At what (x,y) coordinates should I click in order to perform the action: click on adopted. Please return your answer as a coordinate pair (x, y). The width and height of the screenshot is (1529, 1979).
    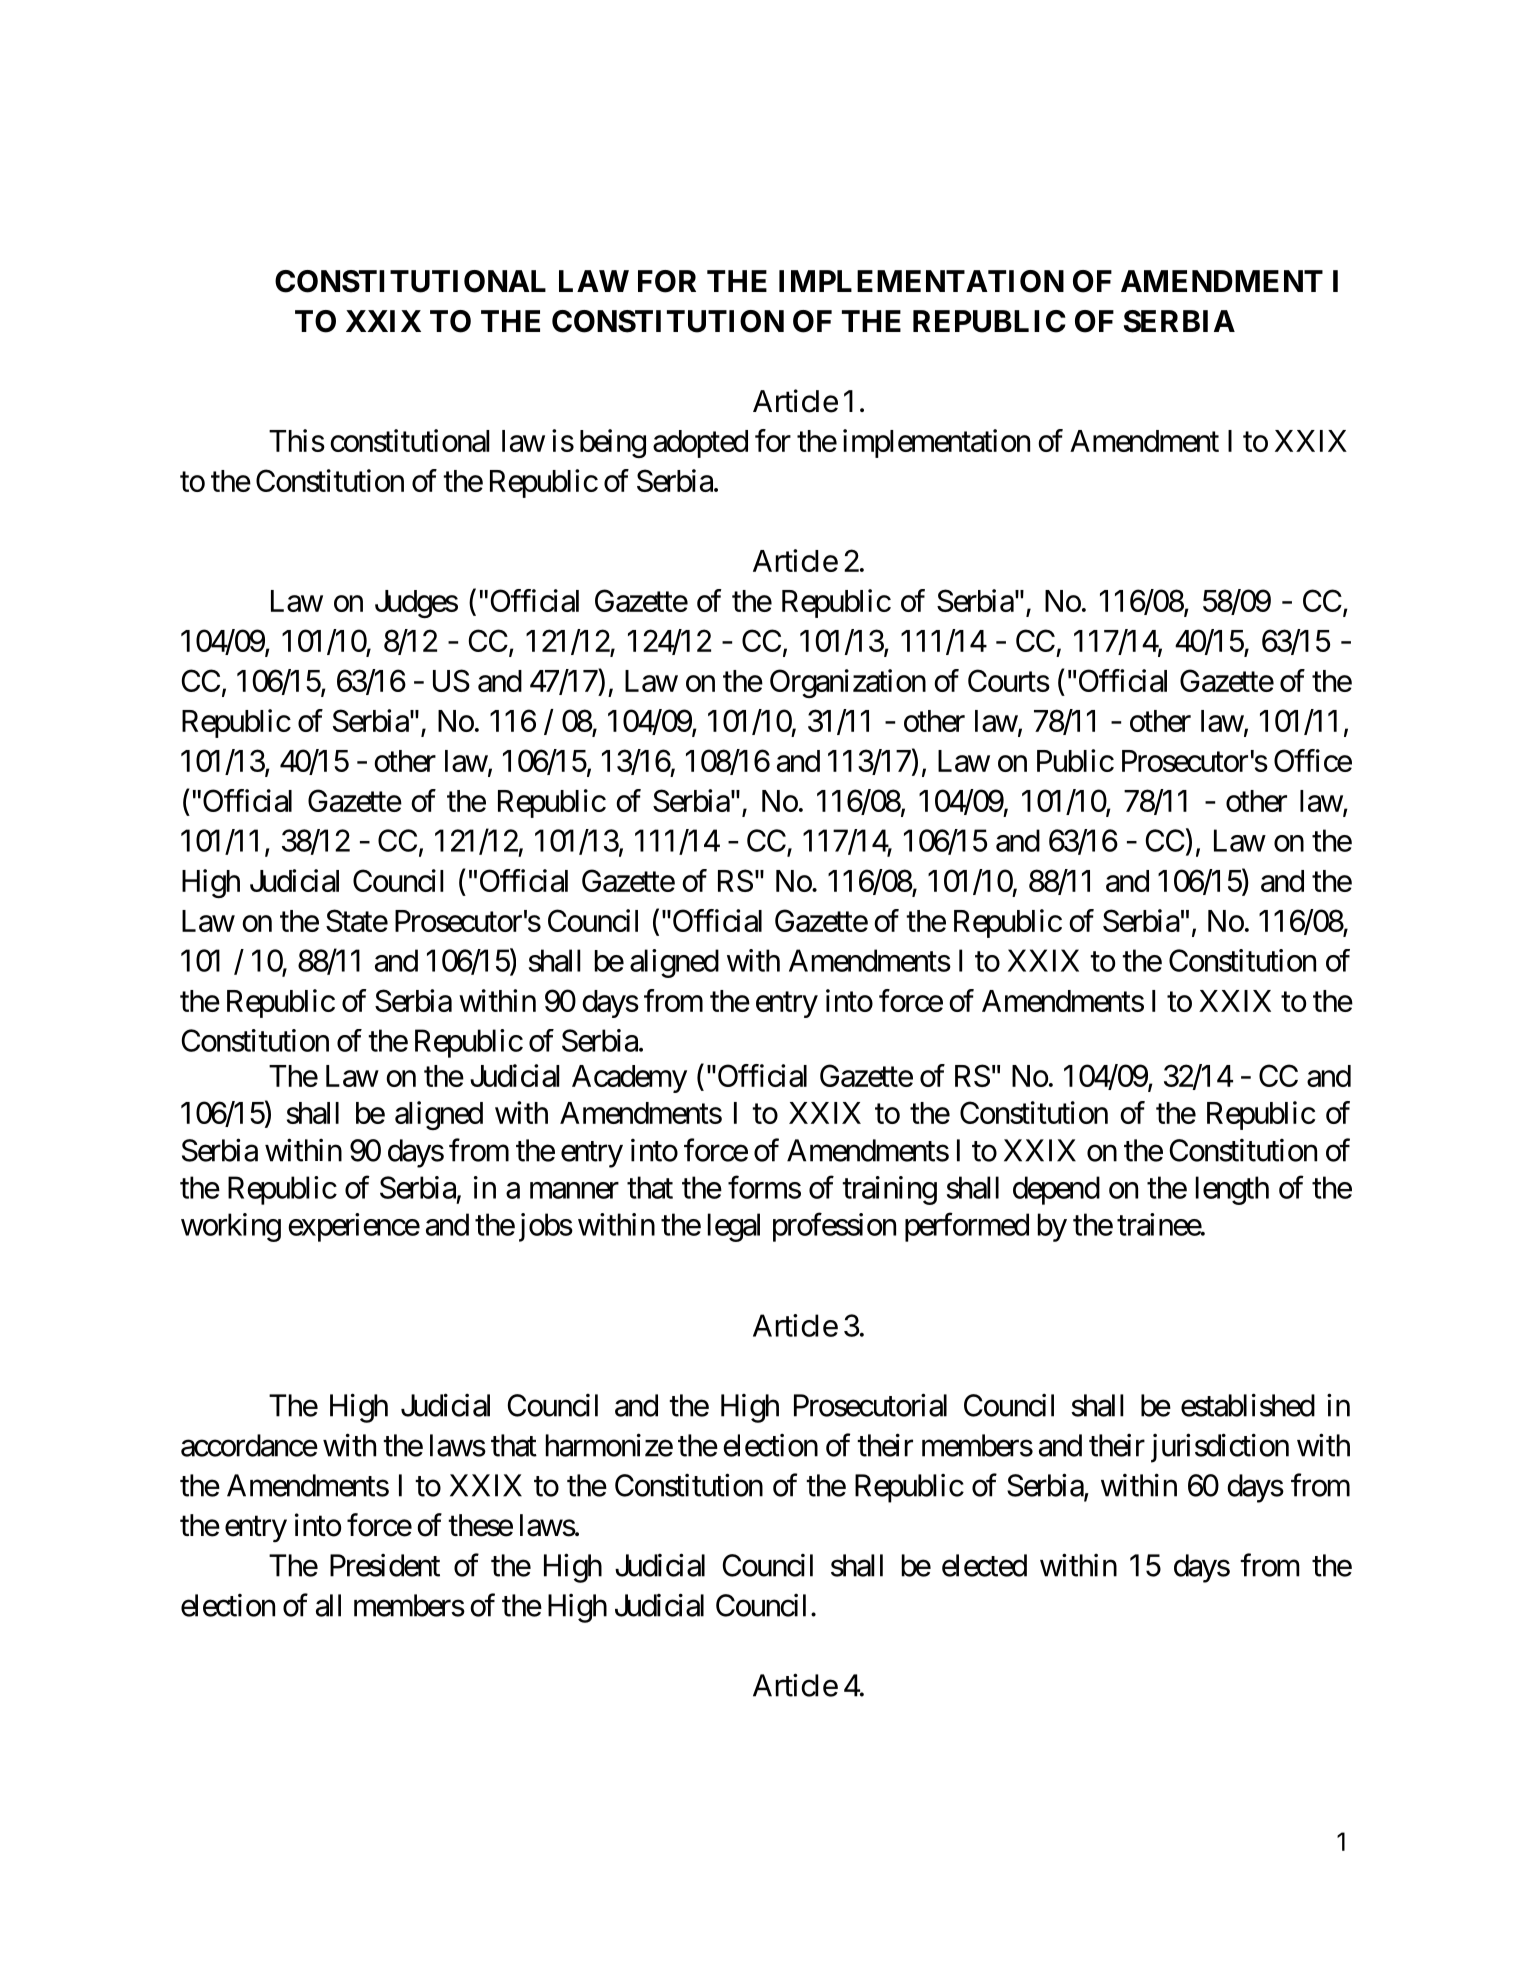
    Looking at the image, I should click on (700, 444).
